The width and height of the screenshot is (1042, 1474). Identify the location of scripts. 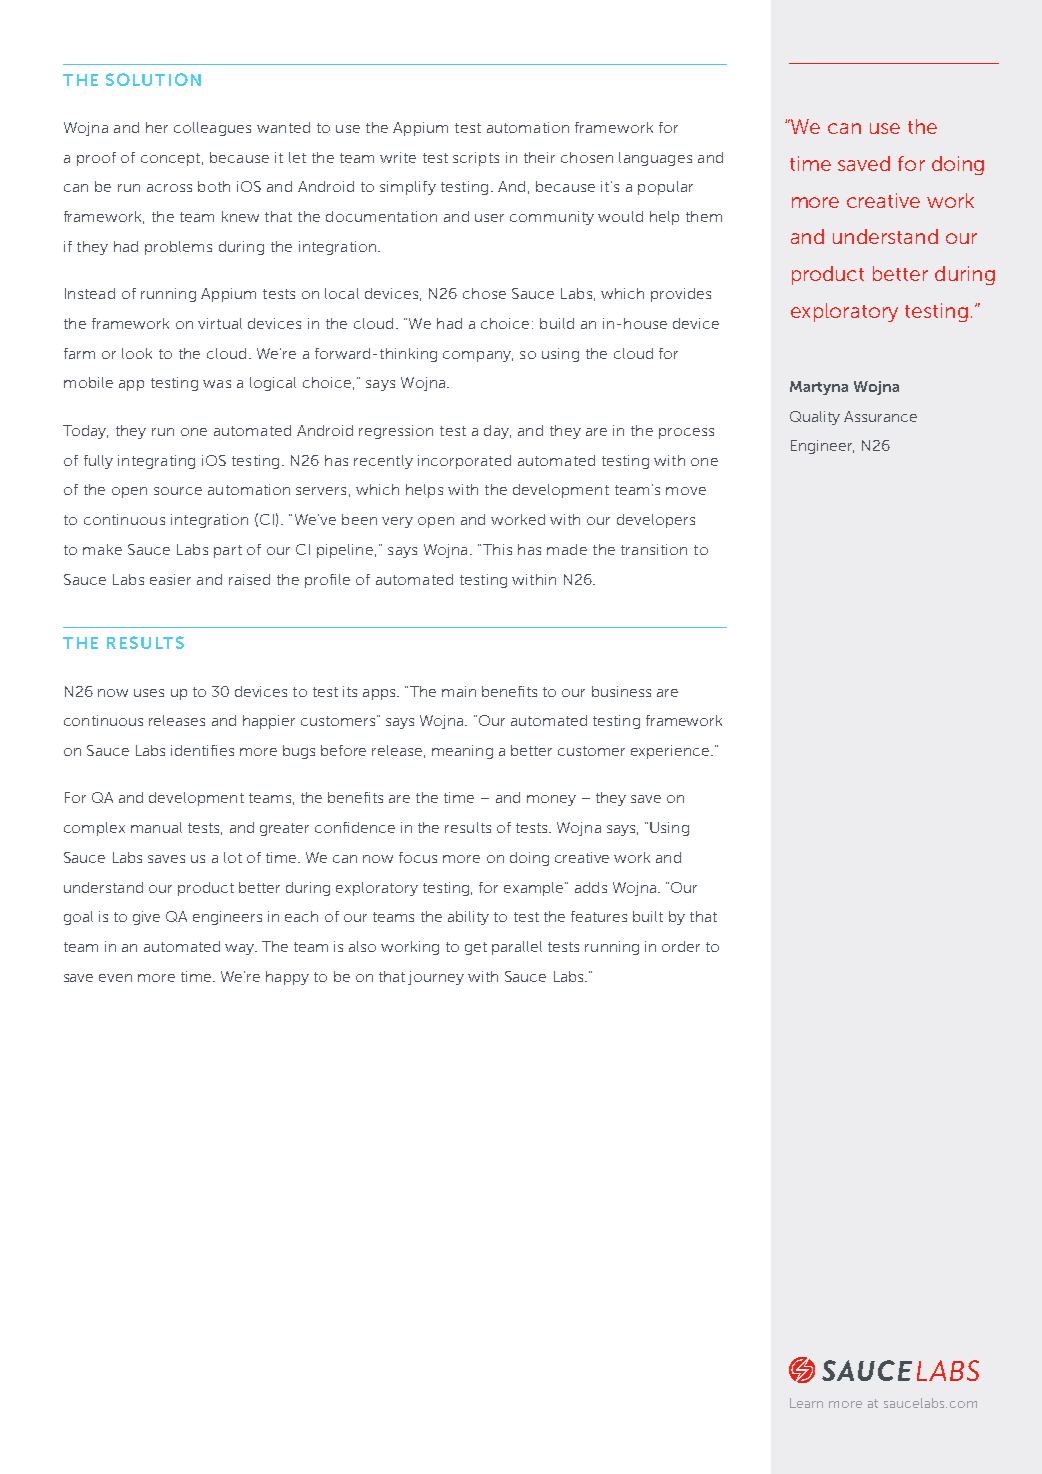
(476, 159).
